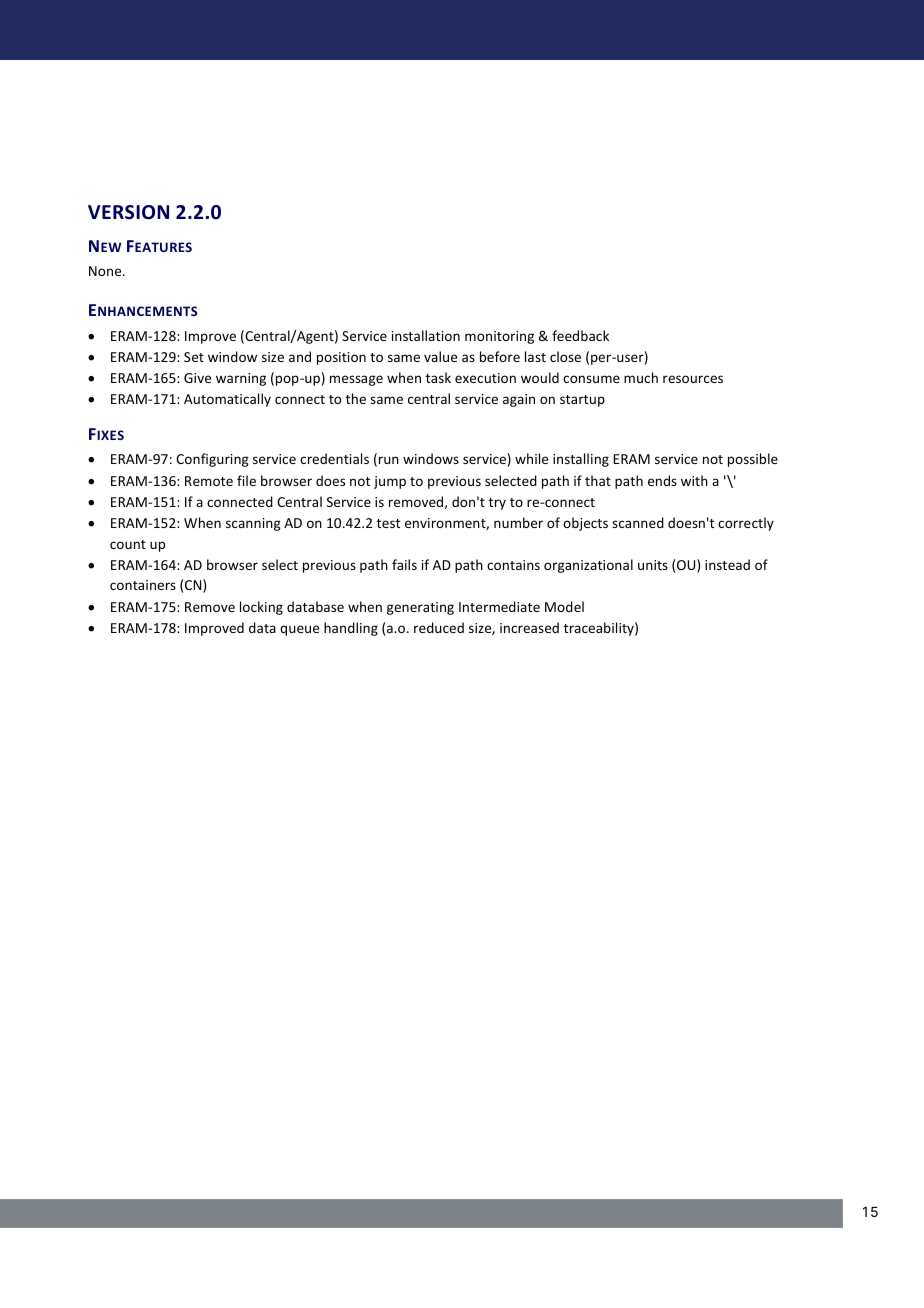 Image resolution: width=924 pixels, height=1308 pixels. I want to click on VERSION, so click(128, 212).
